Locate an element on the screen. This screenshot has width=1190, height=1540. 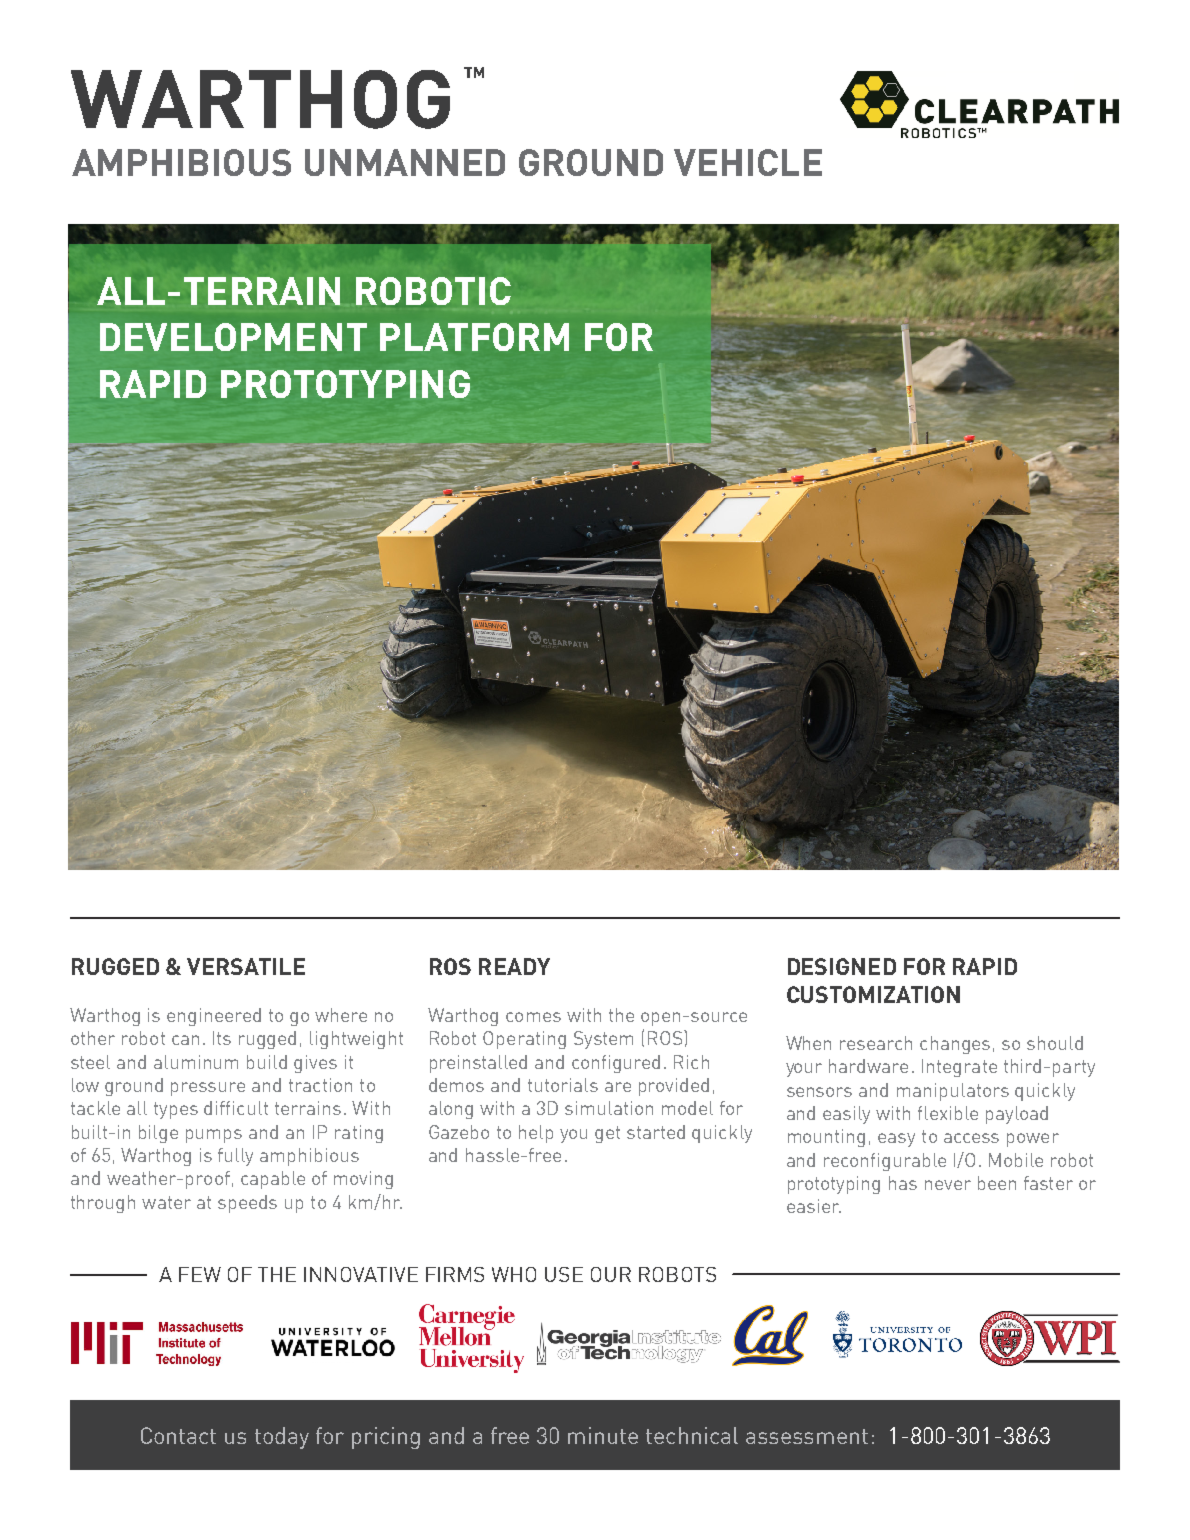
DEVELOPMENT is located at coordinates (233, 337).
